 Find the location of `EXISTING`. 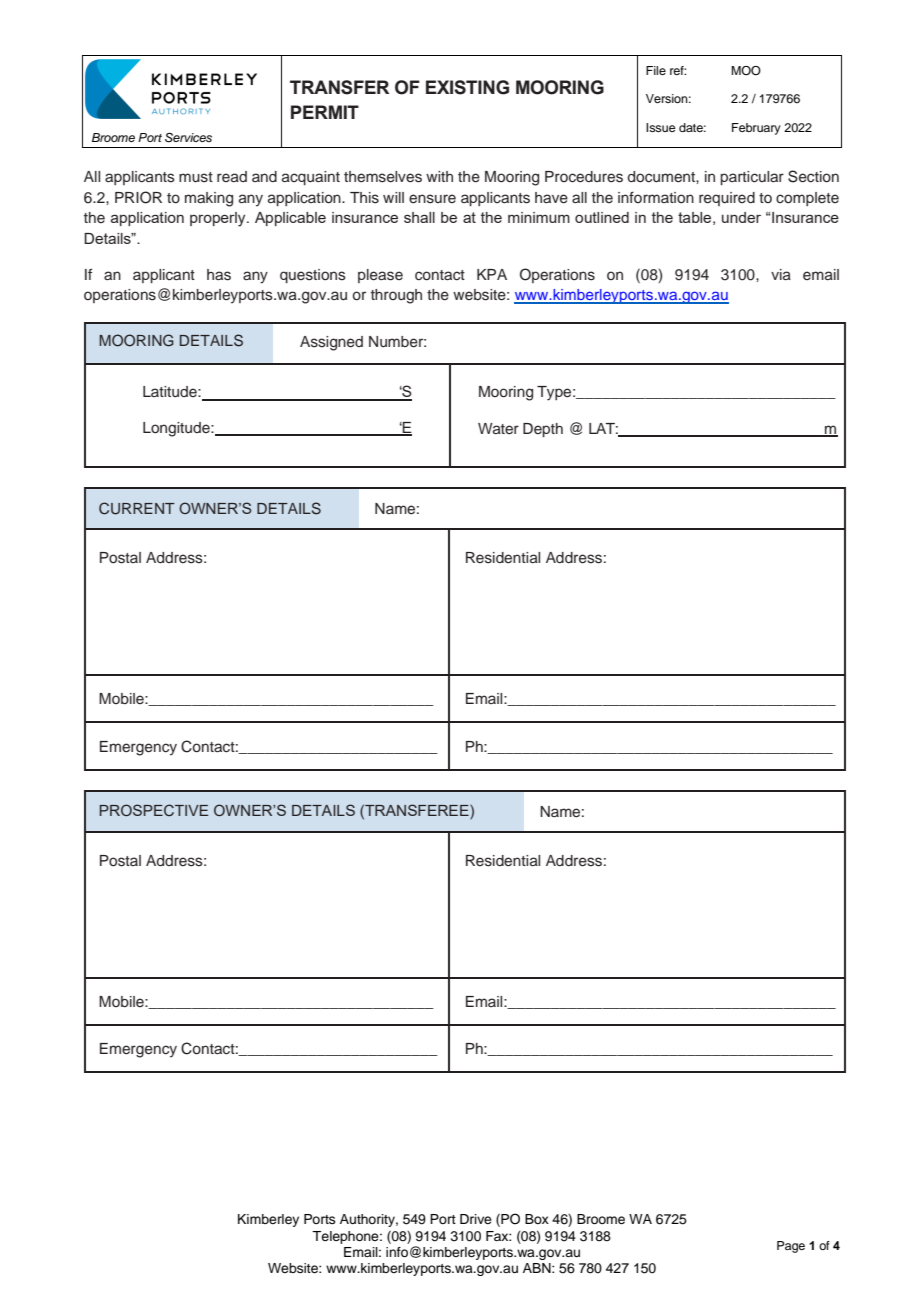

EXISTING is located at coordinates (467, 87).
